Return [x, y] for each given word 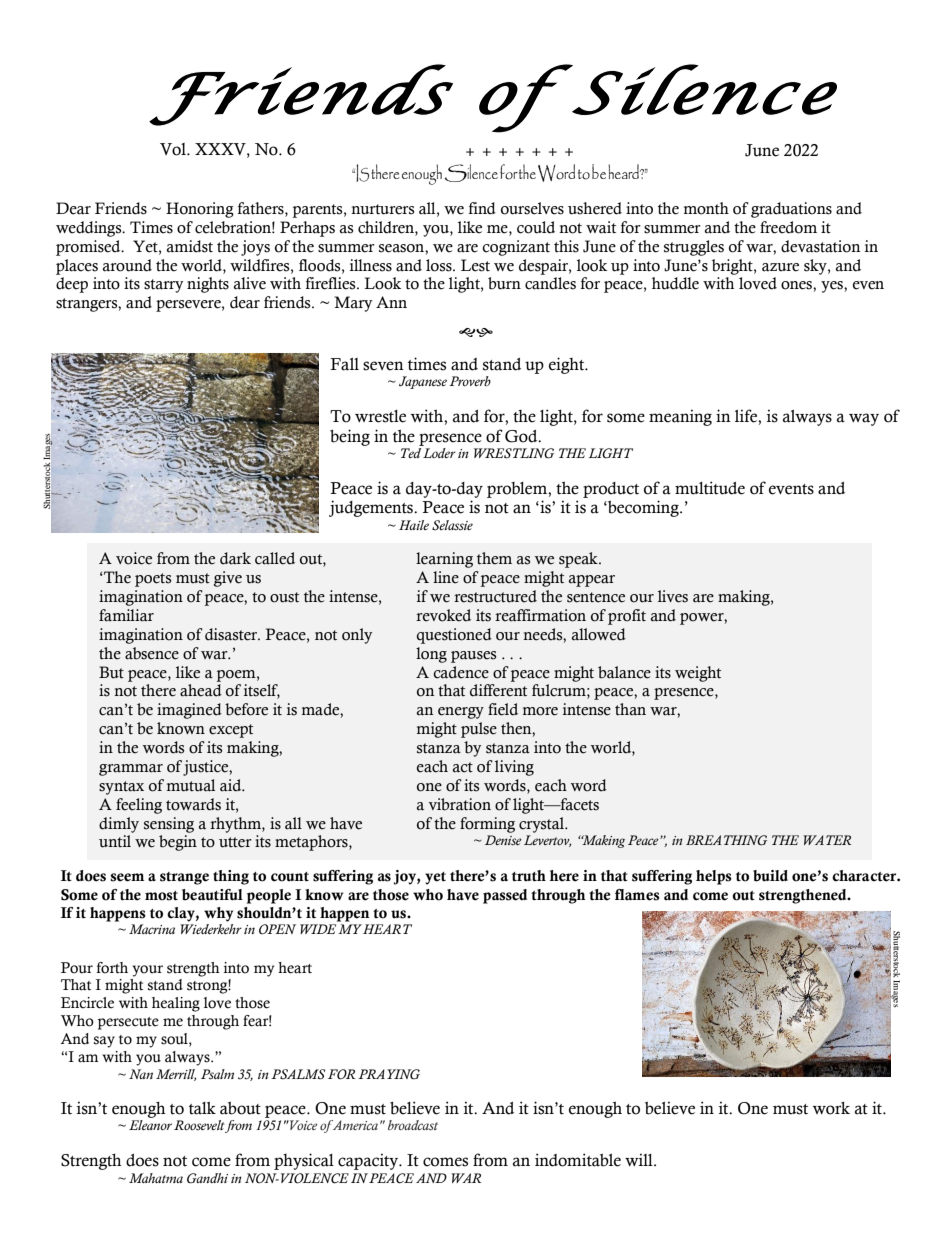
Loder [439, 453]
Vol [174, 149]
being [350, 437]
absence [152, 653]
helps [714, 877]
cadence [461, 672]
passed [505, 896]
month [706, 208]
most [161, 896]
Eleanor [150, 1125]
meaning [680, 417]
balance [624, 672]
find [482, 208]
